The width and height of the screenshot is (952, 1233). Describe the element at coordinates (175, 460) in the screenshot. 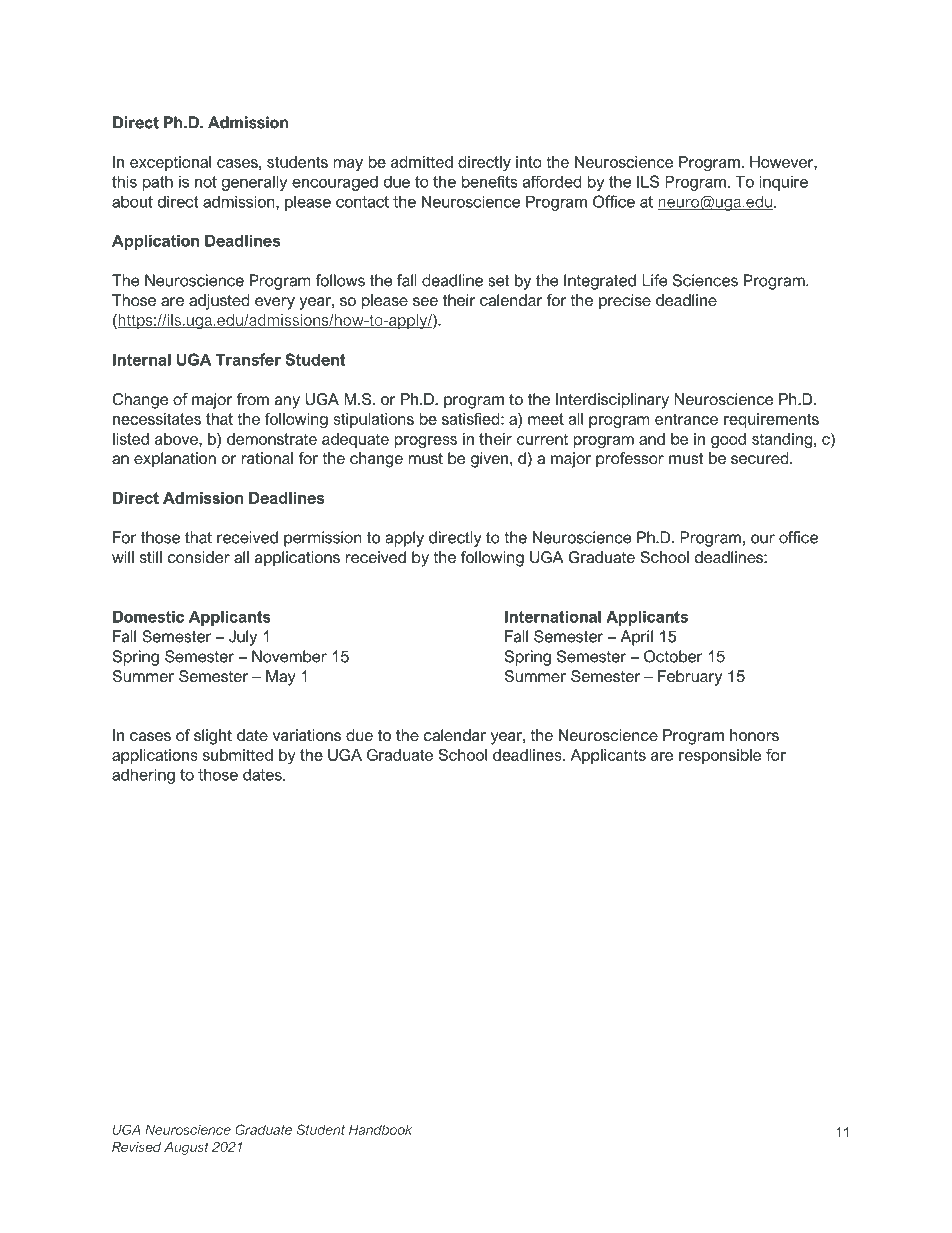

I see `explanation` at that location.
